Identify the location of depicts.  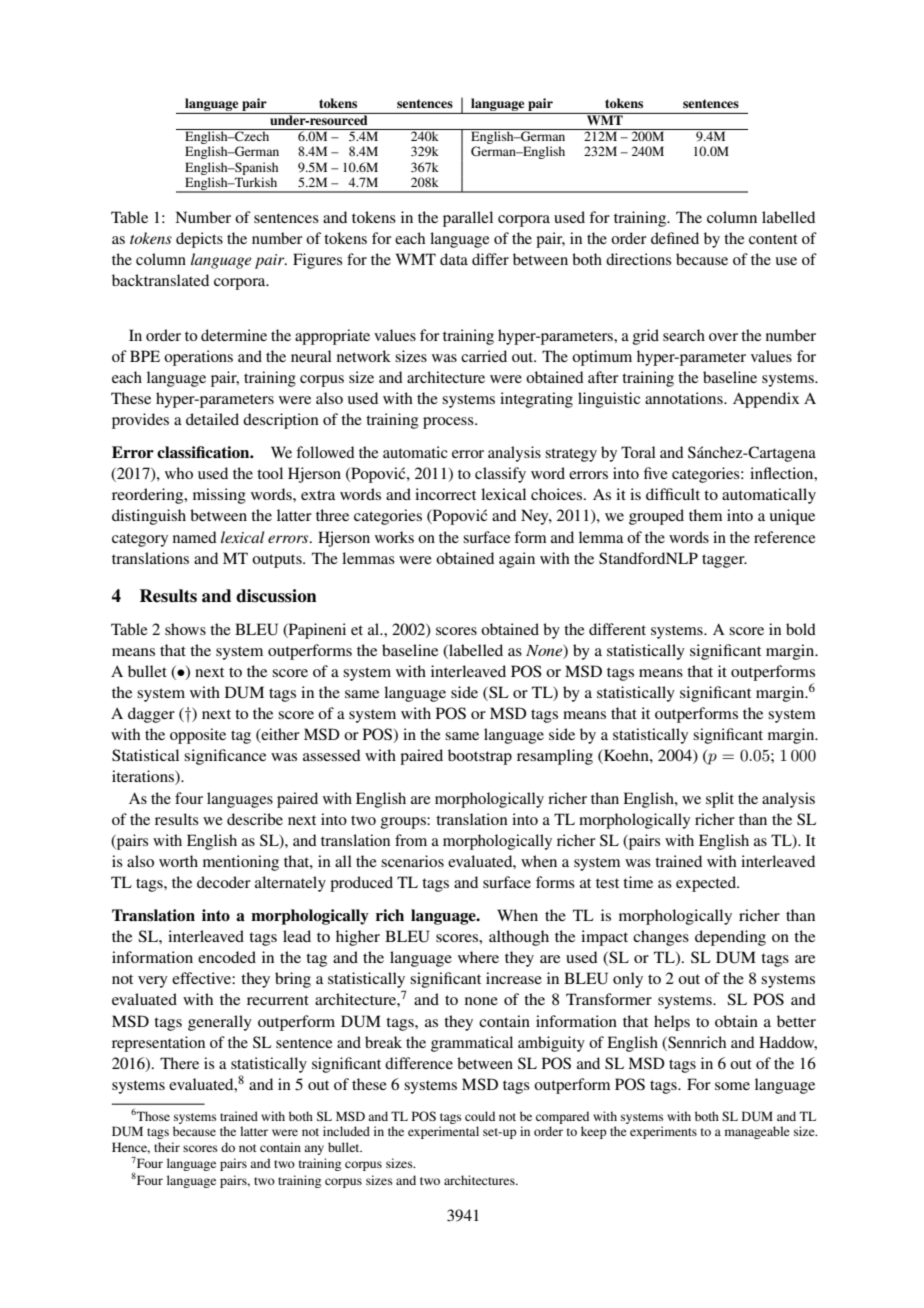
(199, 240).
